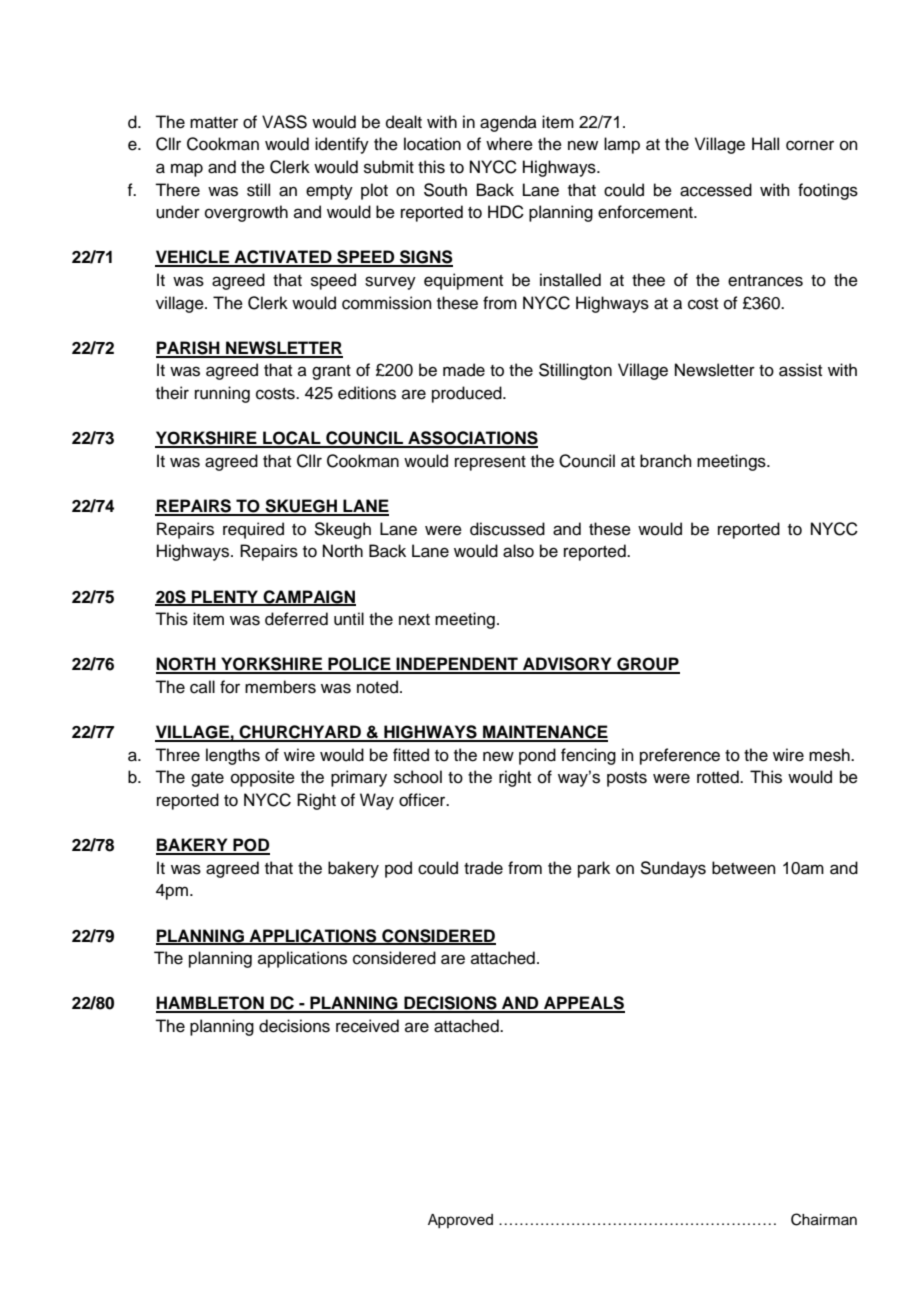 The image size is (924, 1308). What do you see at coordinates (824, 1219) in the page?
I see `Chairman` at bounding box center [824, 1219].
